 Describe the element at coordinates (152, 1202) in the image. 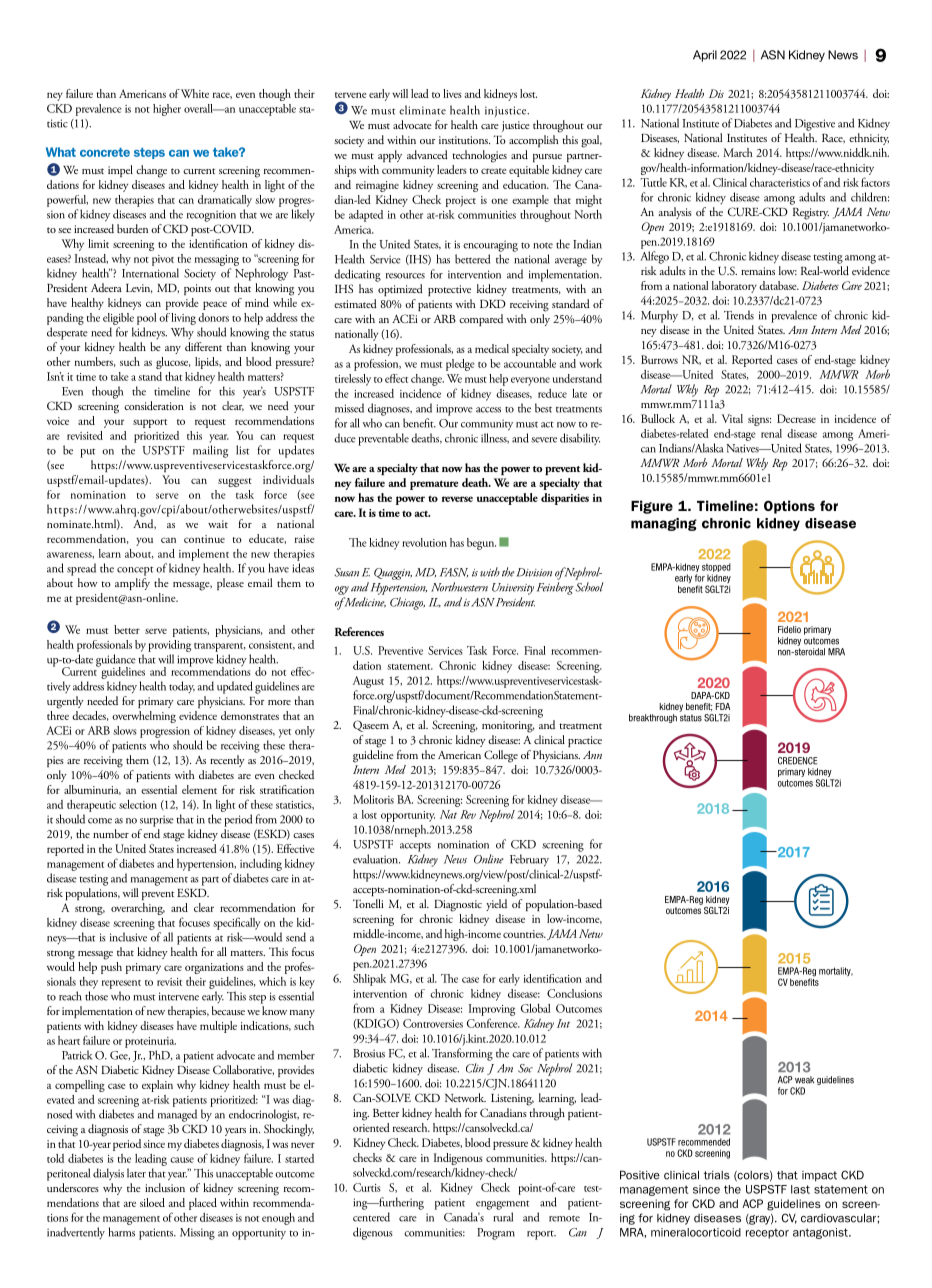

I see `siloed` at that location.
